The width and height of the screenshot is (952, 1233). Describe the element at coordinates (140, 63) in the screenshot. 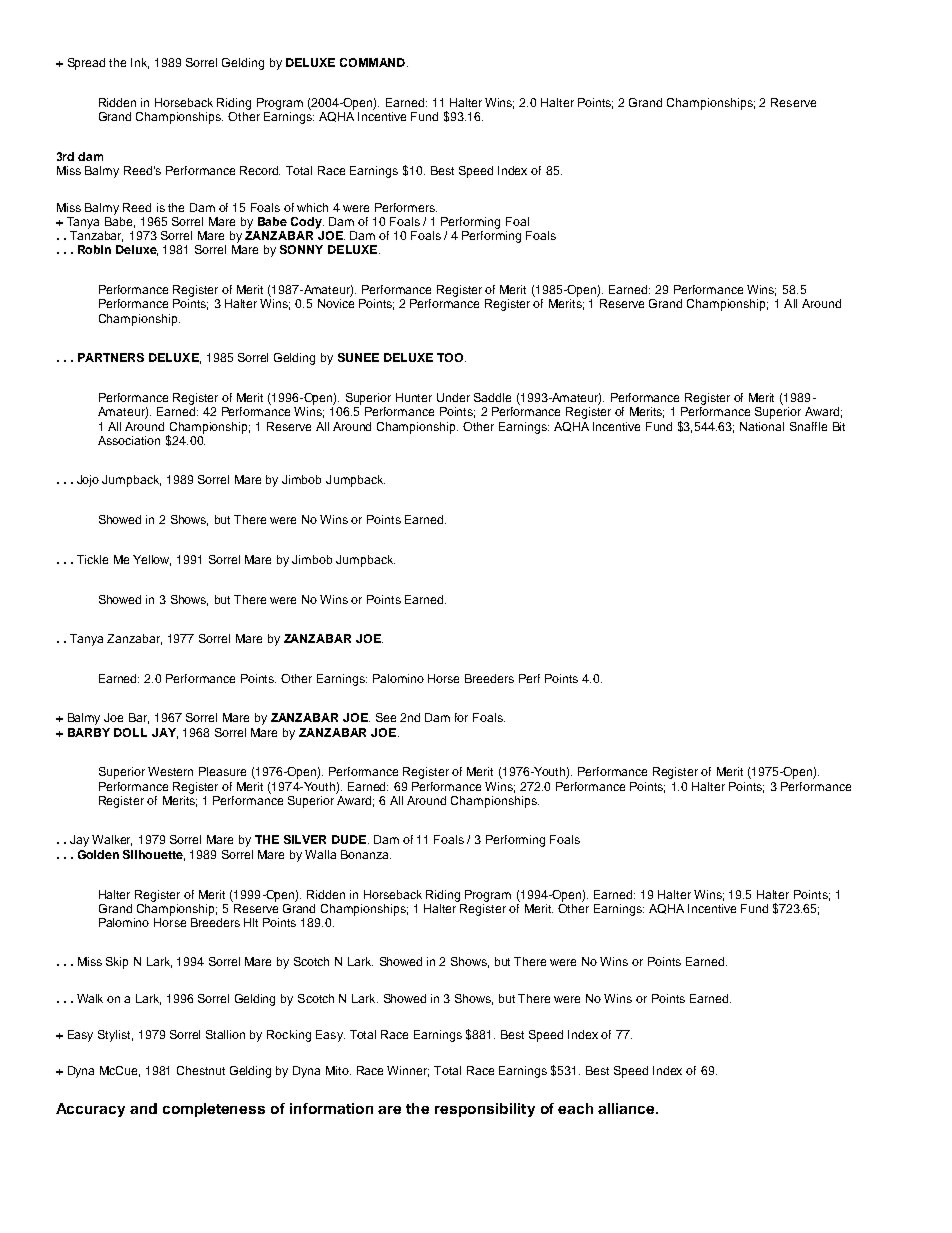

I see `Ink` at that location.
